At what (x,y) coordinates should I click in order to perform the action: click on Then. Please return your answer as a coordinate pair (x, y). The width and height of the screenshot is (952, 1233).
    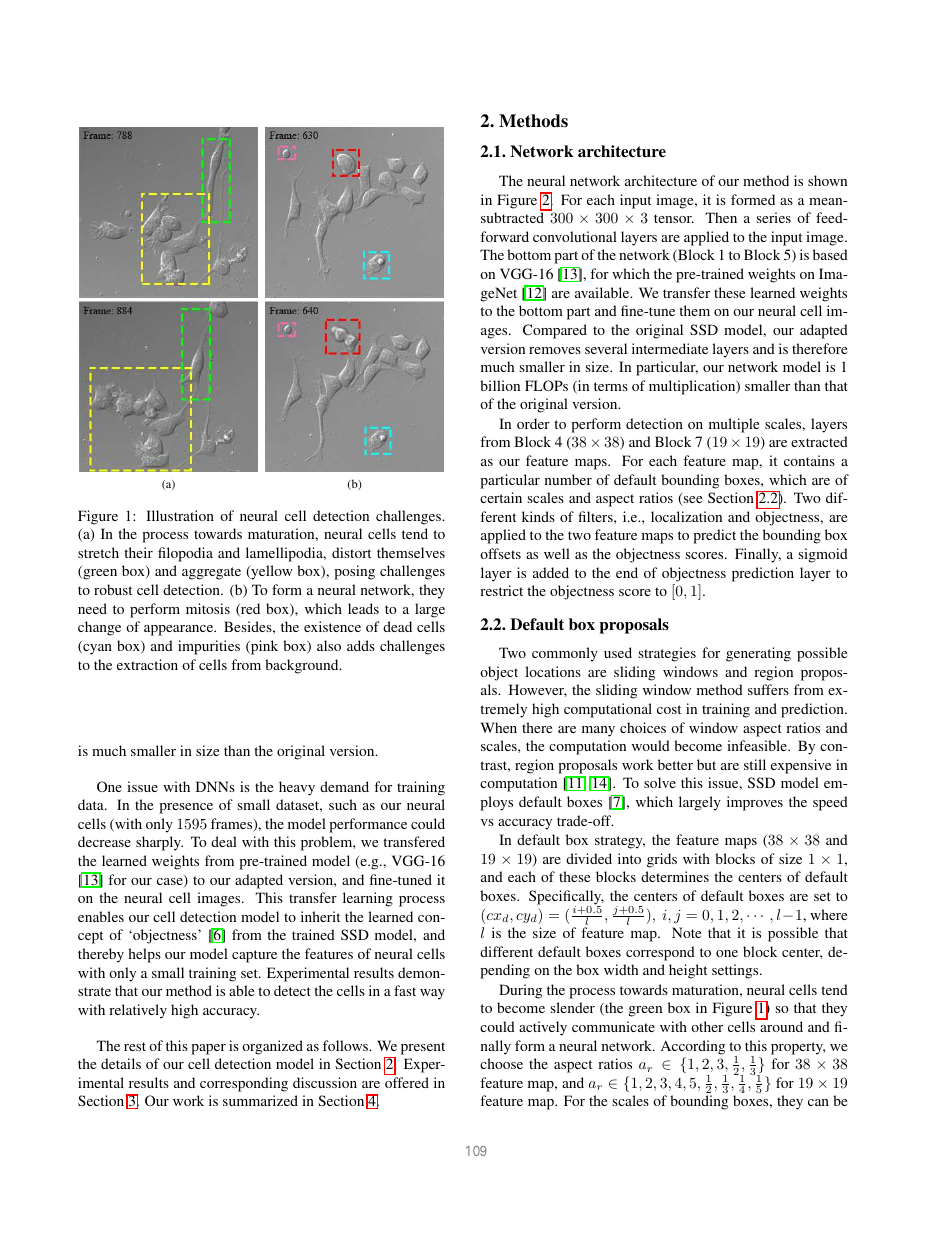
    Looking at the image, I should click on (721, 217).
